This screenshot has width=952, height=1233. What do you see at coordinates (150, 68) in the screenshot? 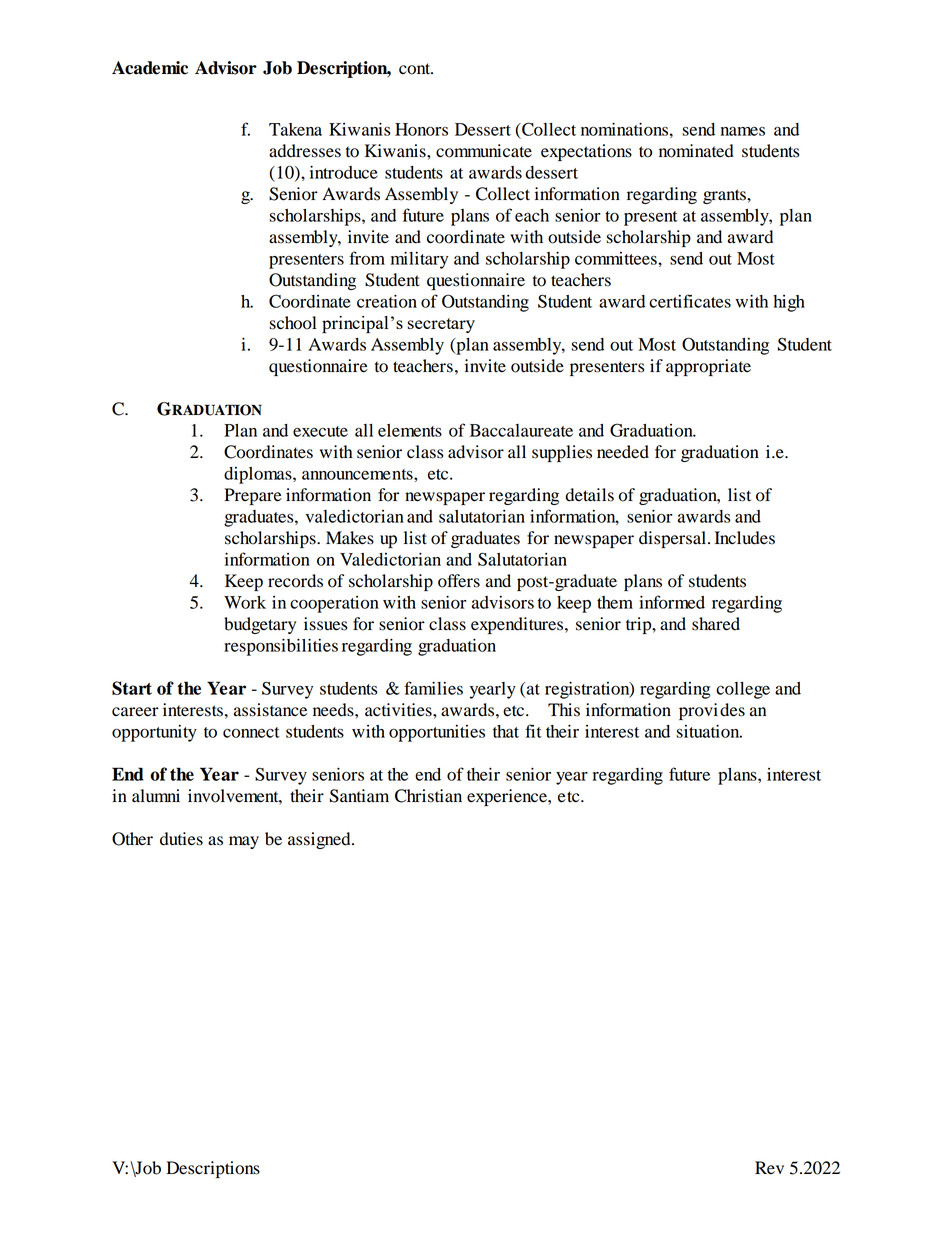
I see `Academic` at bounding box center [150, 68].
